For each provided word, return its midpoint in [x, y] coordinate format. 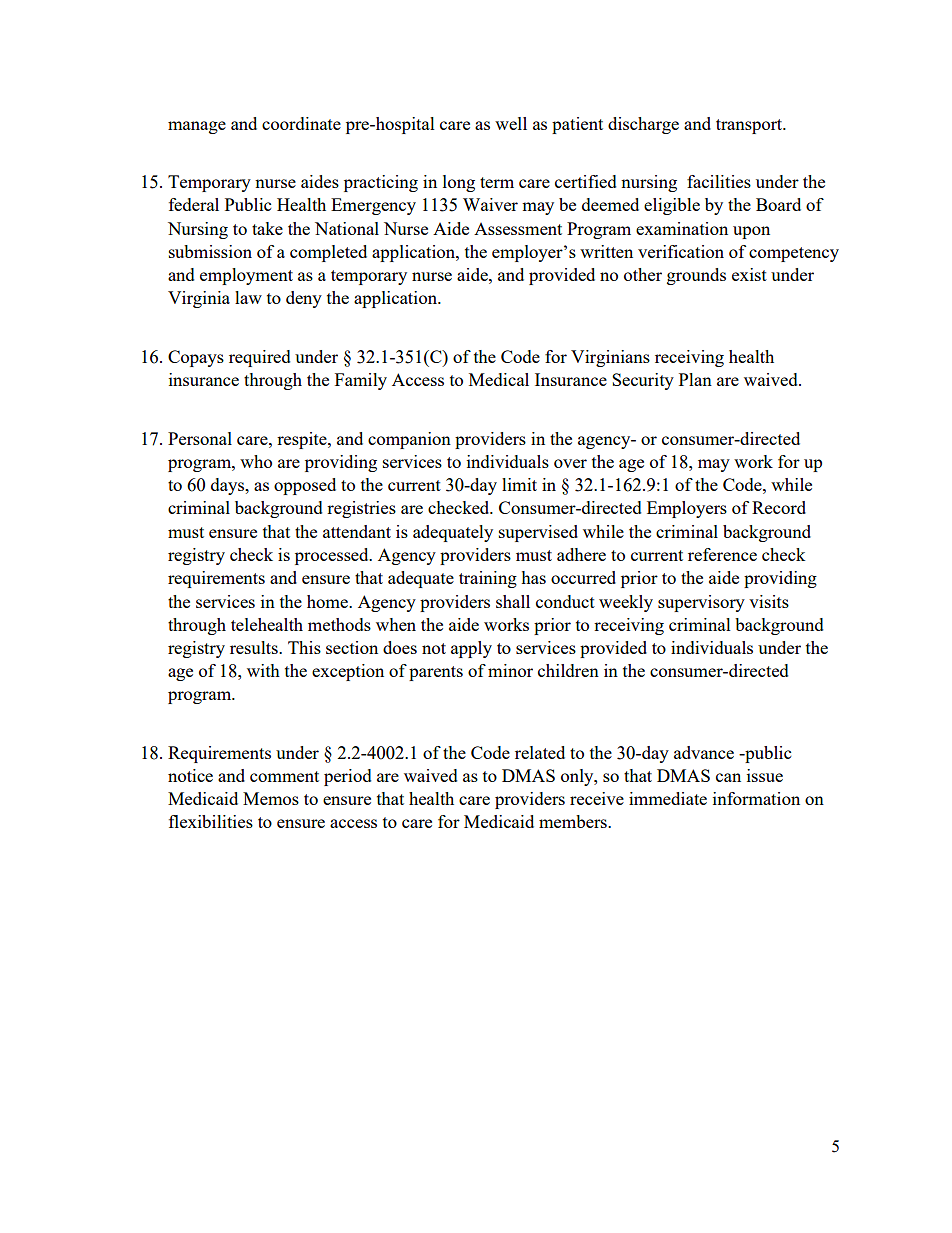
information [756, 798]
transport [750, 126]
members [574, 821]
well [511, 123]
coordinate [301, 123]
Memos [271, 798]
